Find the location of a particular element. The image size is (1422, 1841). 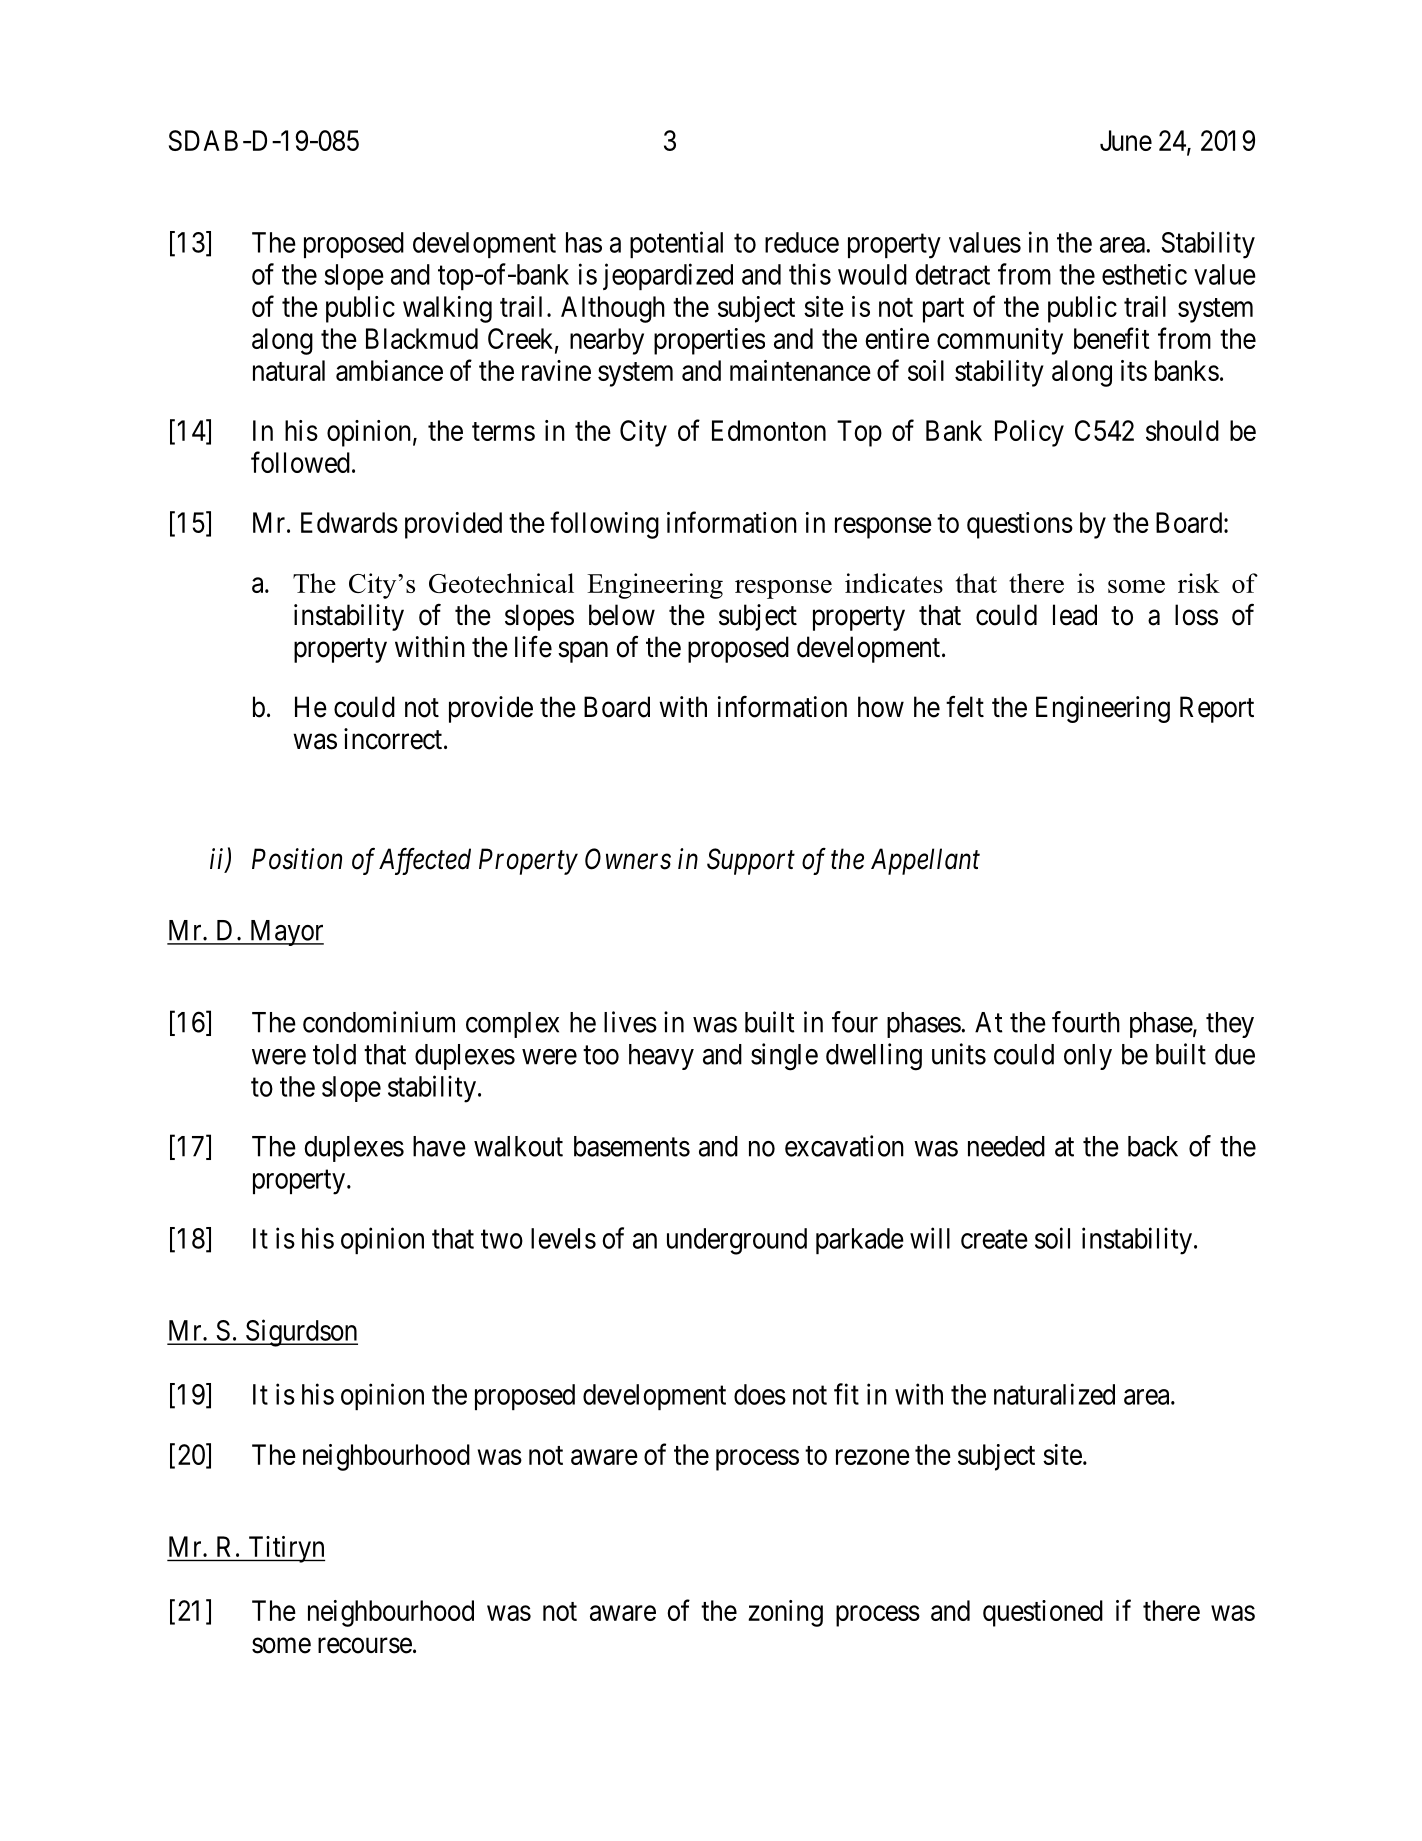

June is located at coordinates (1126, 140).
